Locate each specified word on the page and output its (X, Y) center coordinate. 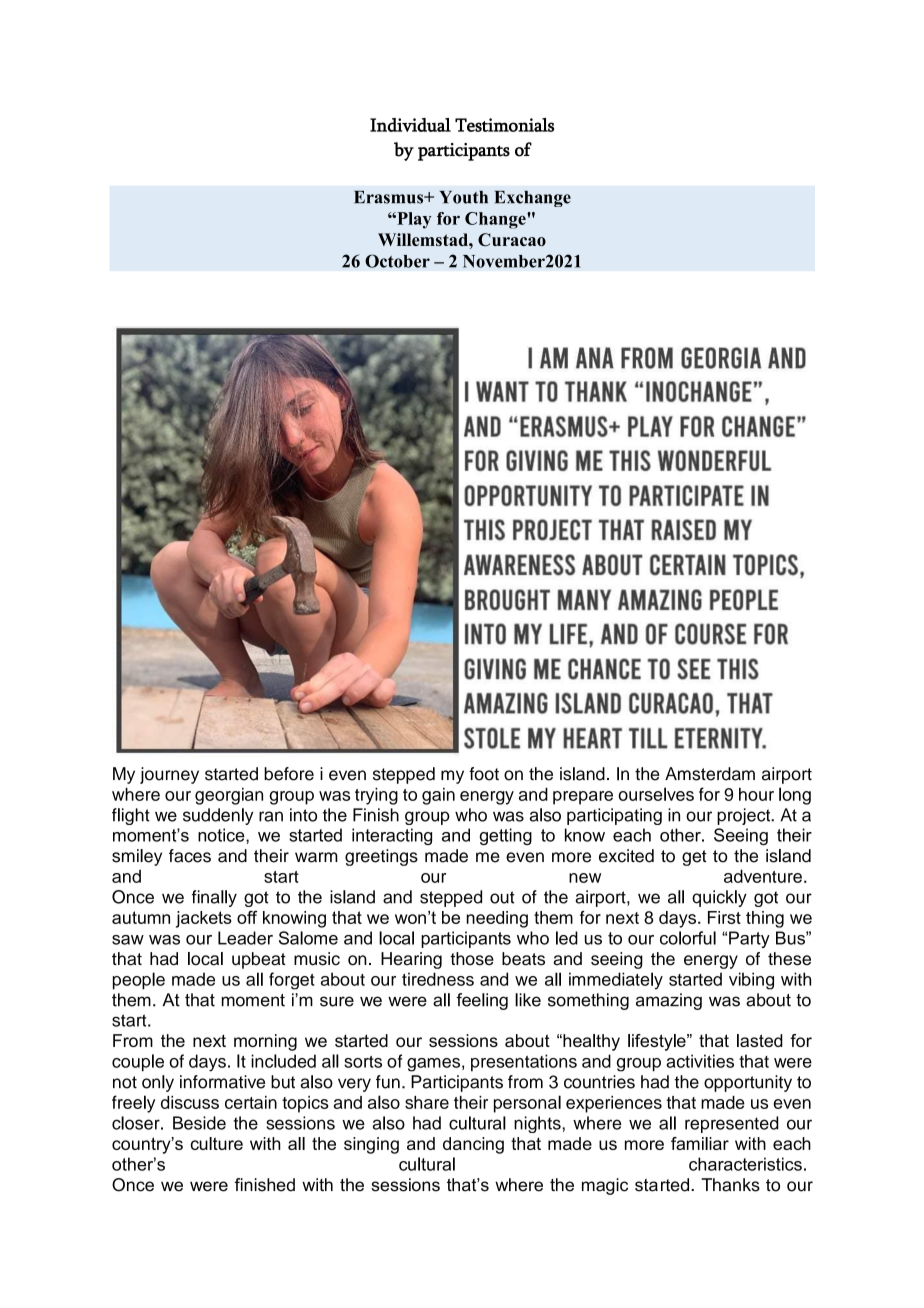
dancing (473, 1145)
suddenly (218, 816)
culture (216, 1143)
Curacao (512, 239)
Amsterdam (710, 774)
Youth (463, 197)
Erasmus (390, 197)
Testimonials (504, 125)
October (397, 261)
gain (438, 796)
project (745, 816)
